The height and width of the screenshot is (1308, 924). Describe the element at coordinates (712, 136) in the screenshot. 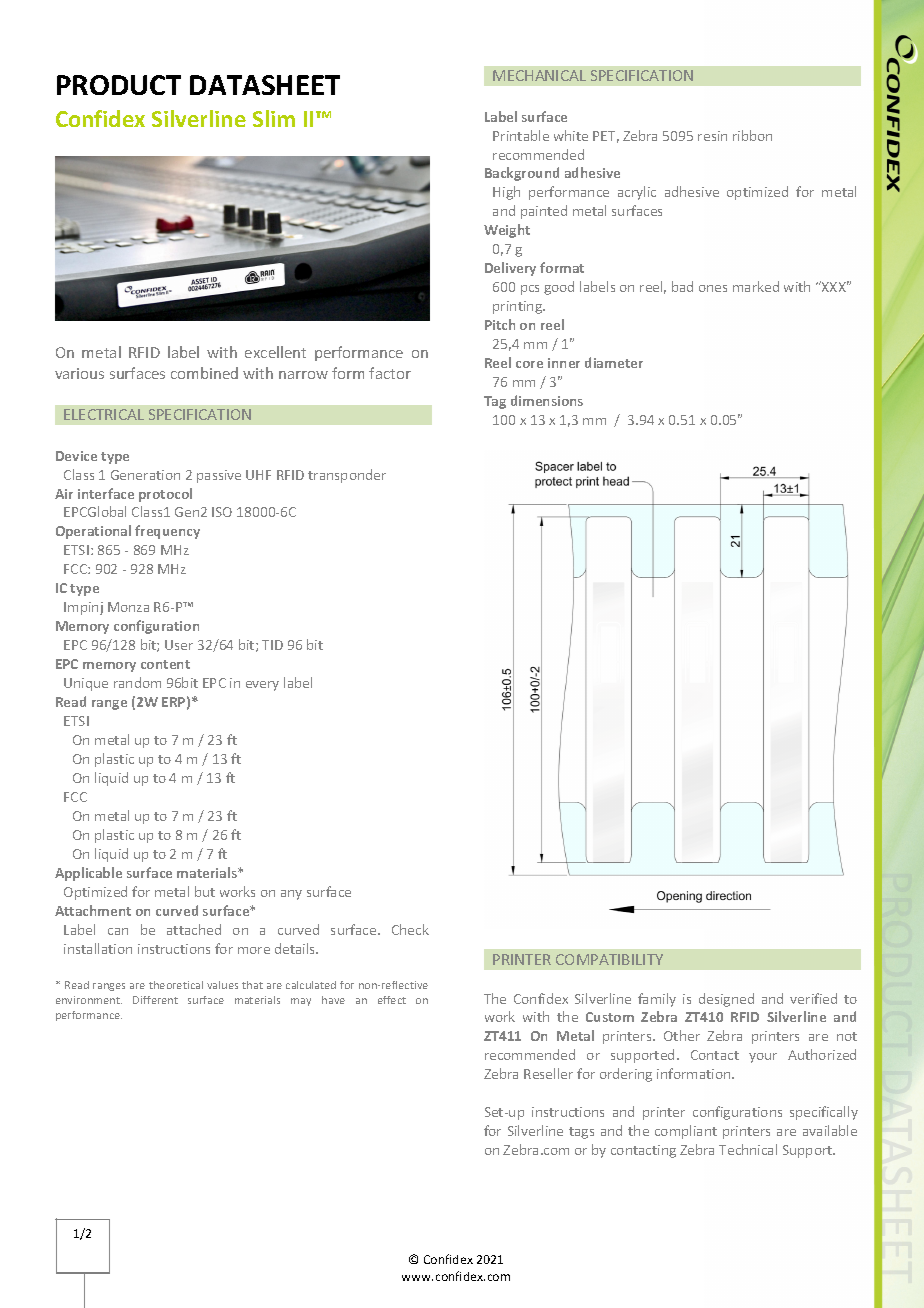

I see `resin` at that location.
